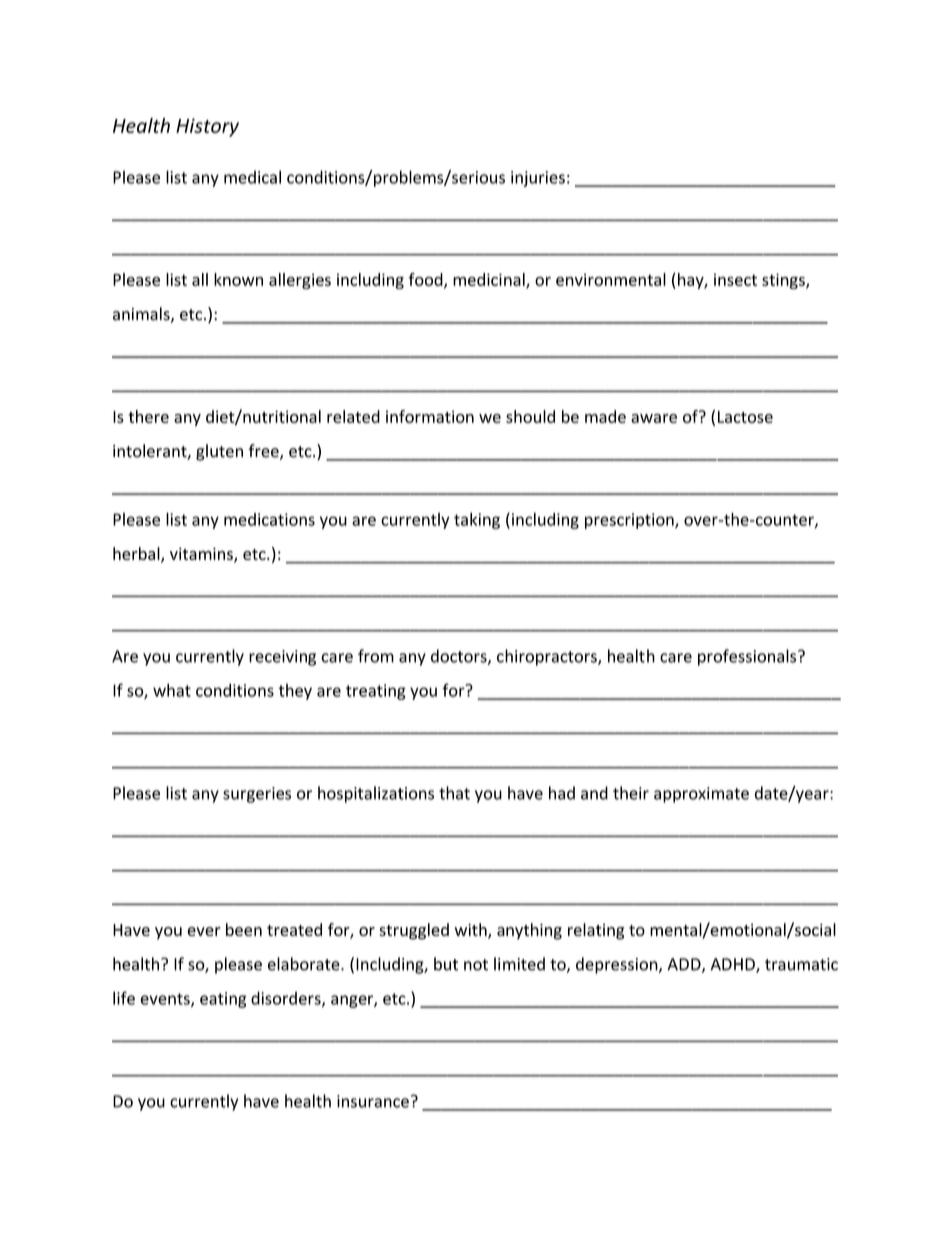 The image size is (952, 1233). What do you see at coordinates (454, 793) in the document?
I see `that` at bounding box center [454, 793].
